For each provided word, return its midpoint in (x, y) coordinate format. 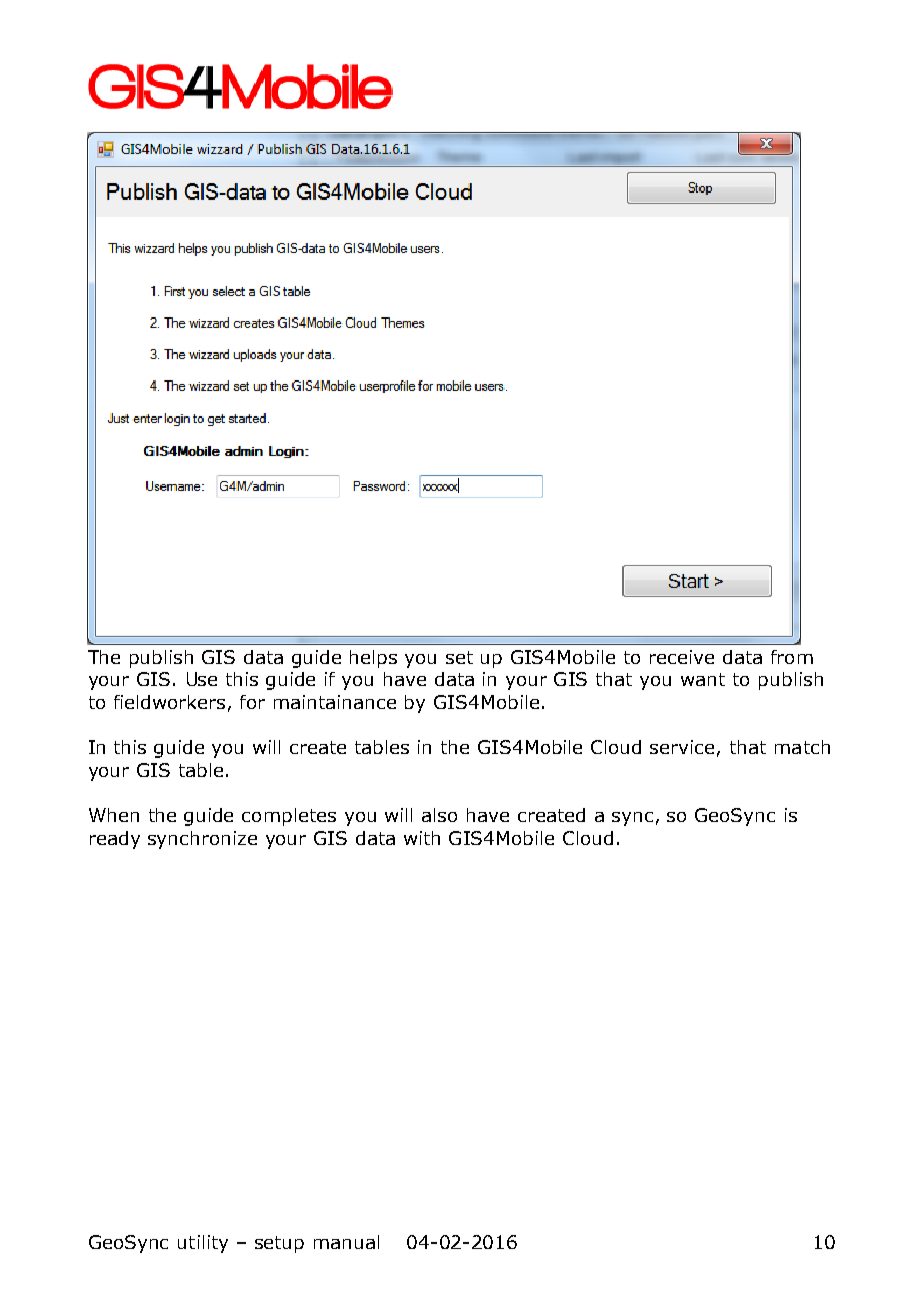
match (802, 747)
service (682, 747)
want (703, 679)
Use (202, 679)
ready (115, 840)
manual (346, 1242)
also (439, 815)
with (422, 838)
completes (289, 817)
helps (373, 659)
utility (203, 1244)
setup (279, 1244)
